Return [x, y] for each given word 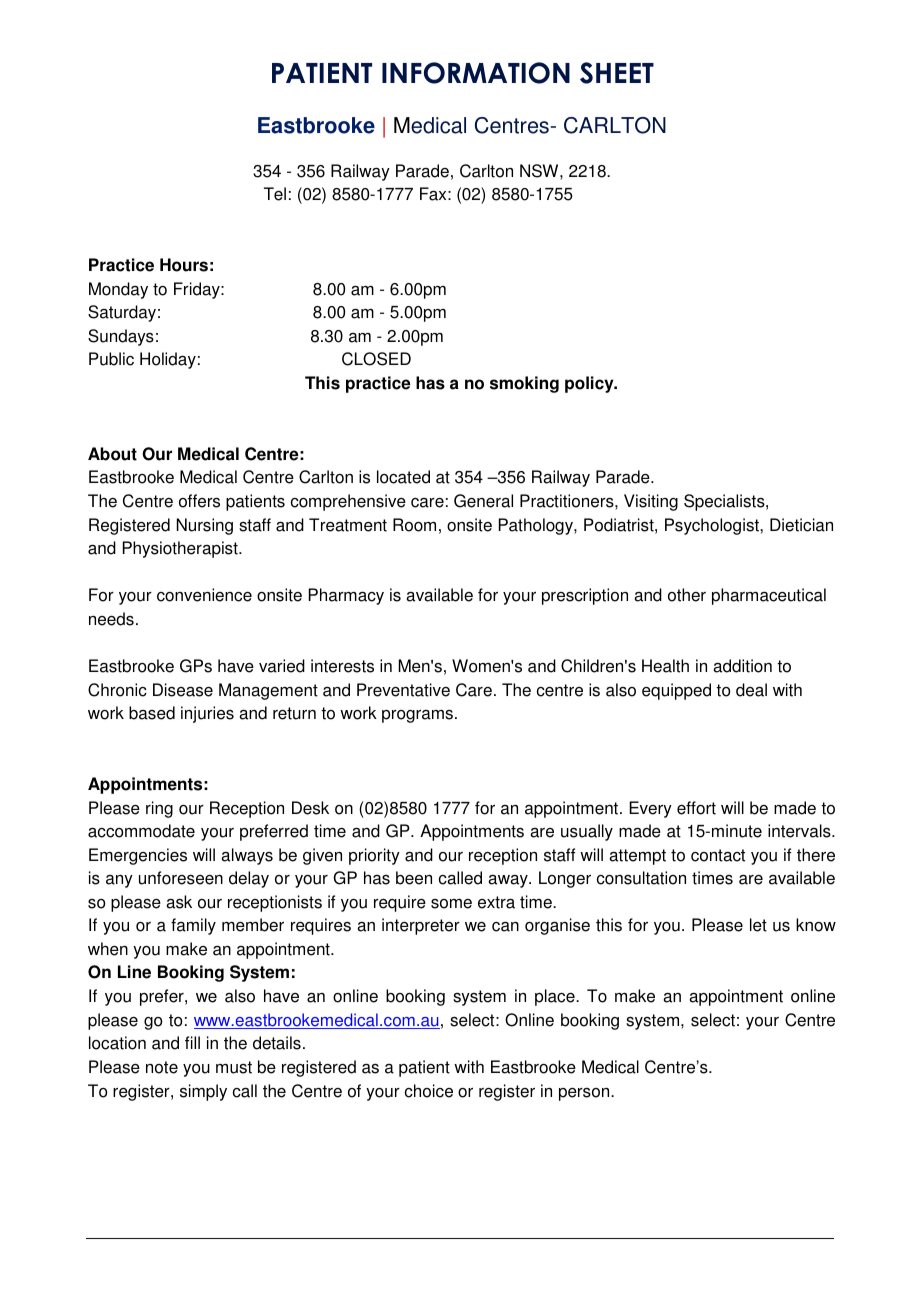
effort [696, 808]
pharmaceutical [769, 596]
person [585, 1094]
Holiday [168, 360]
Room [414, 525]
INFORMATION [476, 73]
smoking [524, 384]
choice [429, 1091]
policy [590, 384]
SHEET [617, 73]
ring [159, 809]
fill [192, 1042]
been [414, 878]
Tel [275, 194]
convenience [204, 595]
